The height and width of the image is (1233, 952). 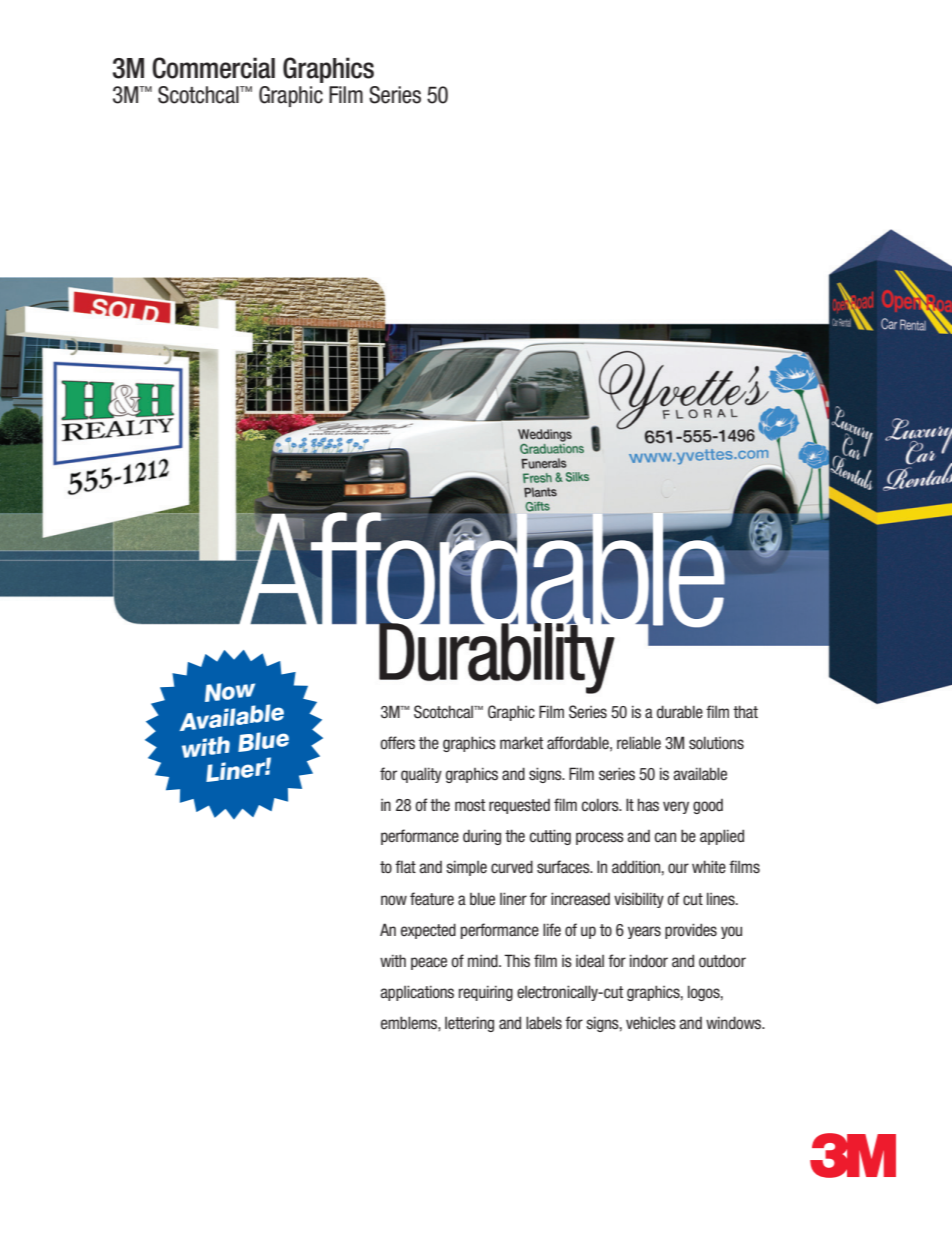 What do you see at coordinates (639, 743) in the image?
I see `reliable` at bounding box center [639, 743].
